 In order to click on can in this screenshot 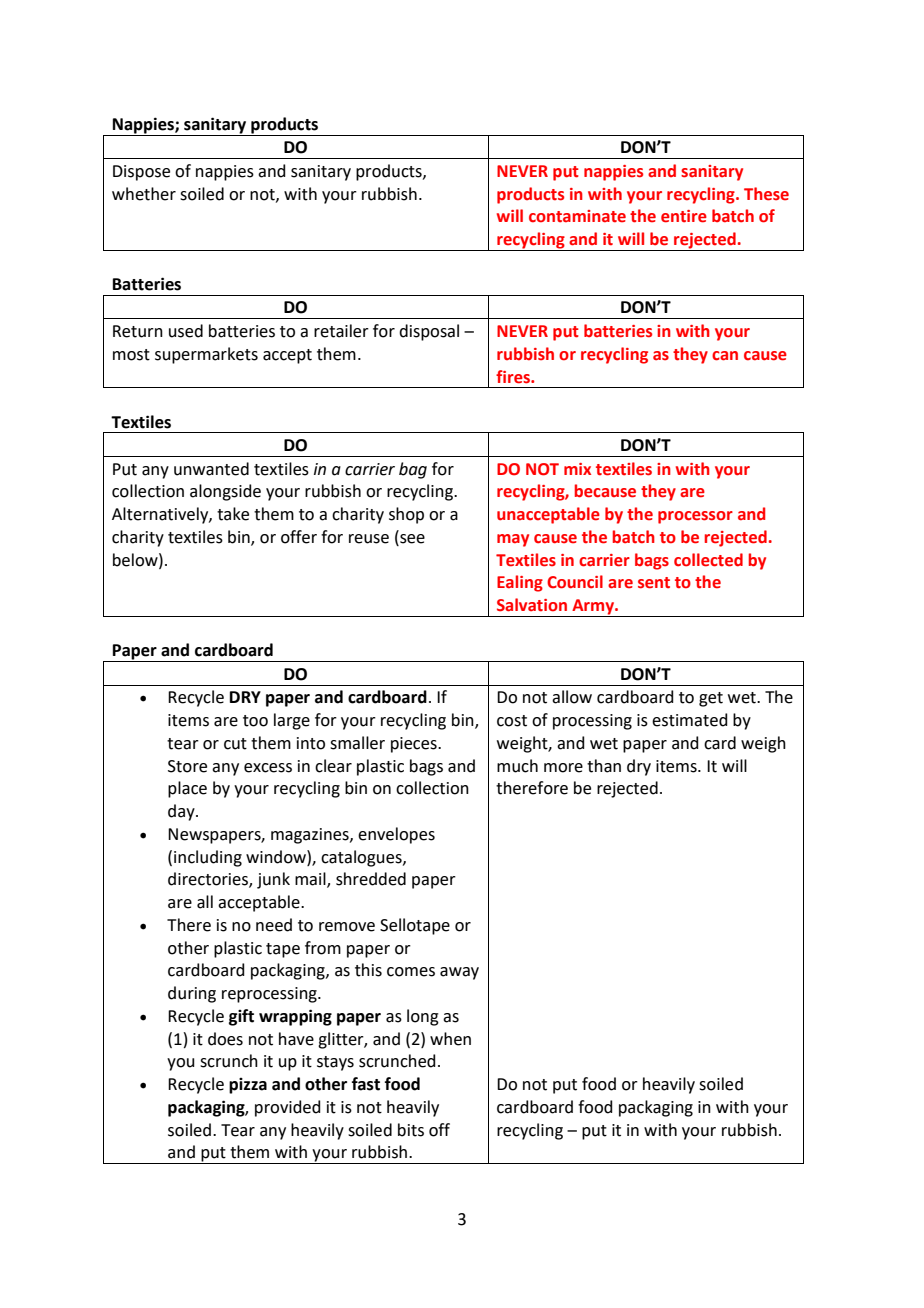, I will do `click(725, 356)`.
